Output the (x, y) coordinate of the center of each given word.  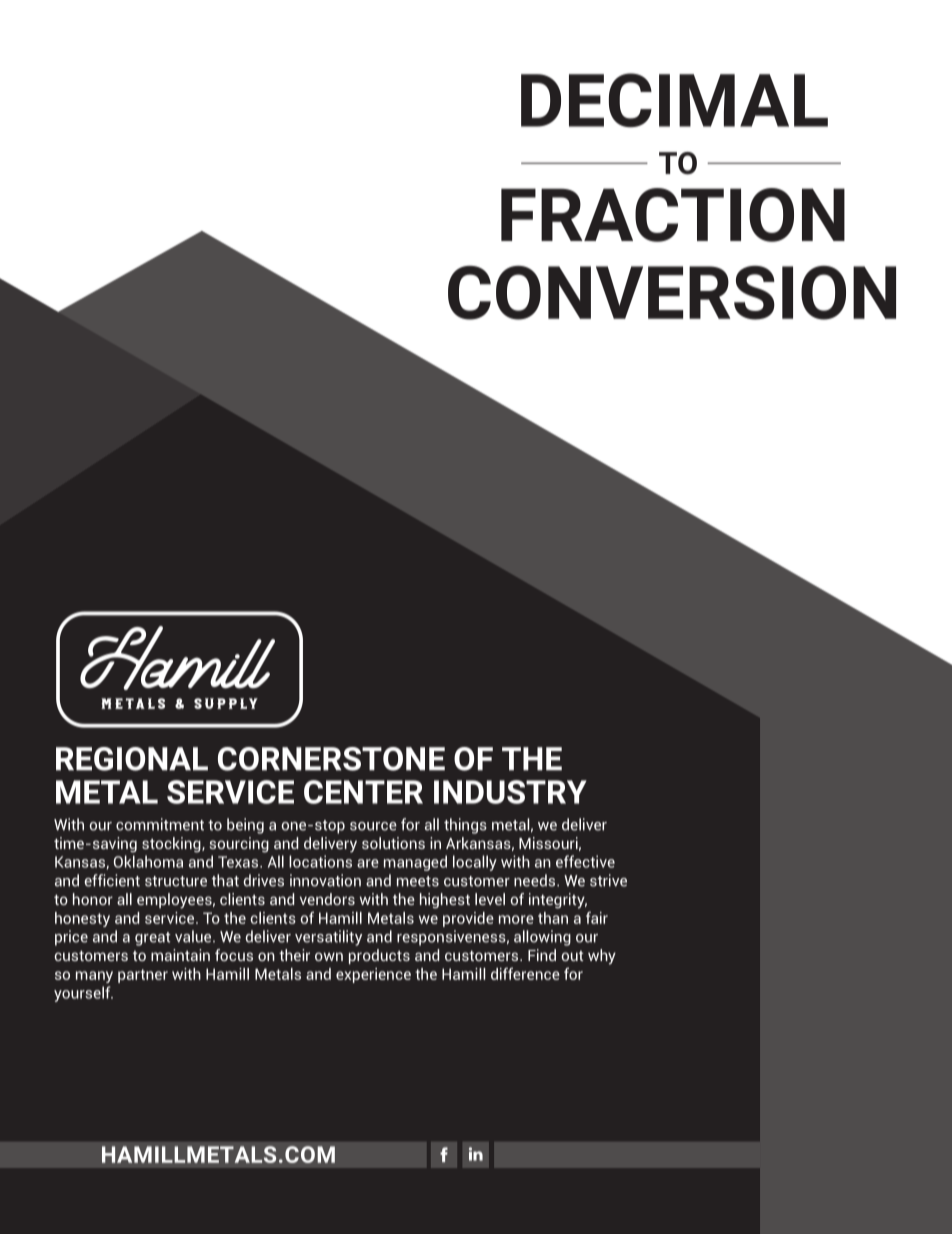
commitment (160, 824)
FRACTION (673, 215)
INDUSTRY (510, 792)
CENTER (363, 792)
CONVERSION (672, 293)
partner (143, 976)
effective (585, 861)
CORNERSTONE (331, 759)
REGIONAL (132, 759)
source (373, 826)
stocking (172, 845)
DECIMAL (674, 100)
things (465, 826)
